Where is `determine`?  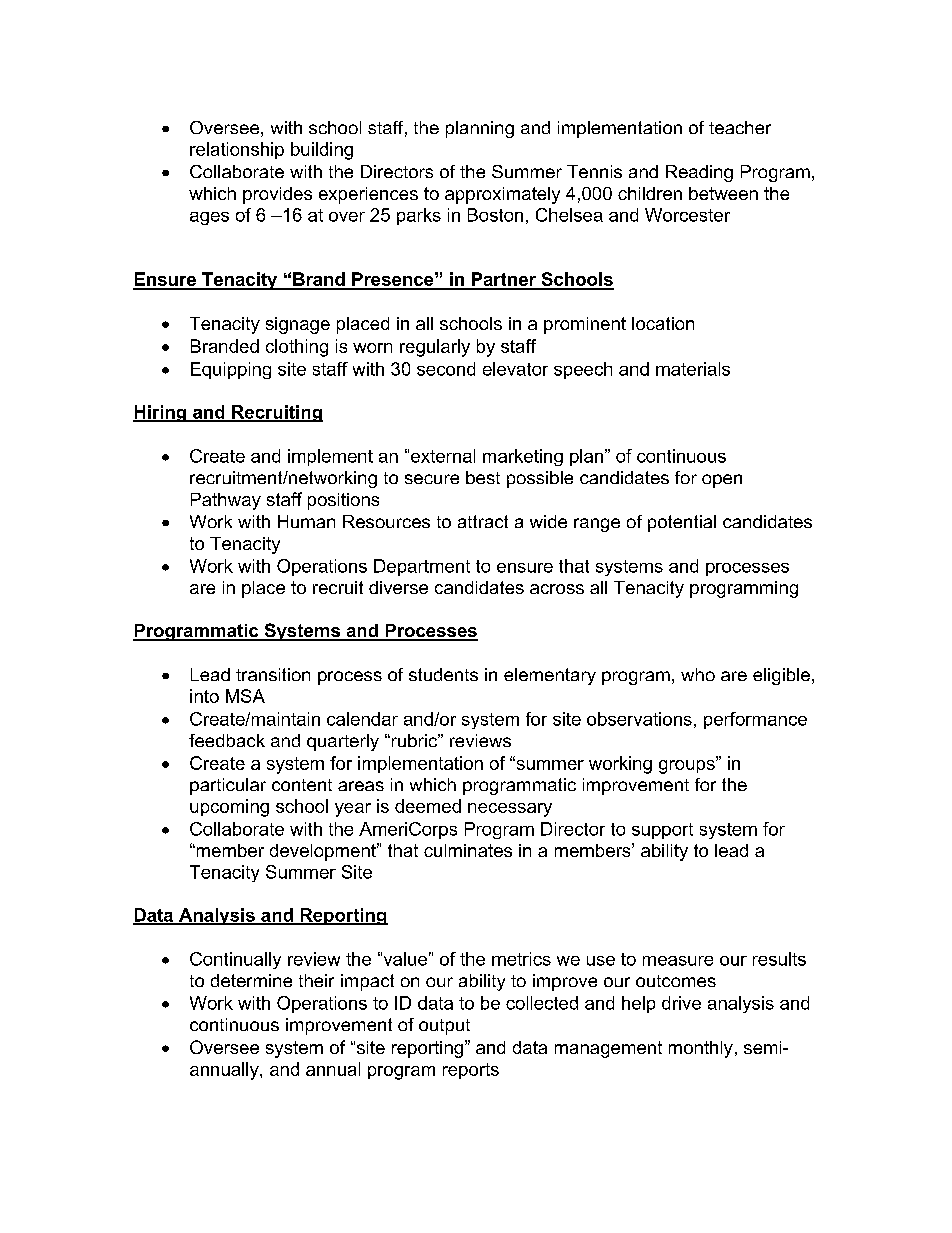 determine is located at coordinates (251, 980).
